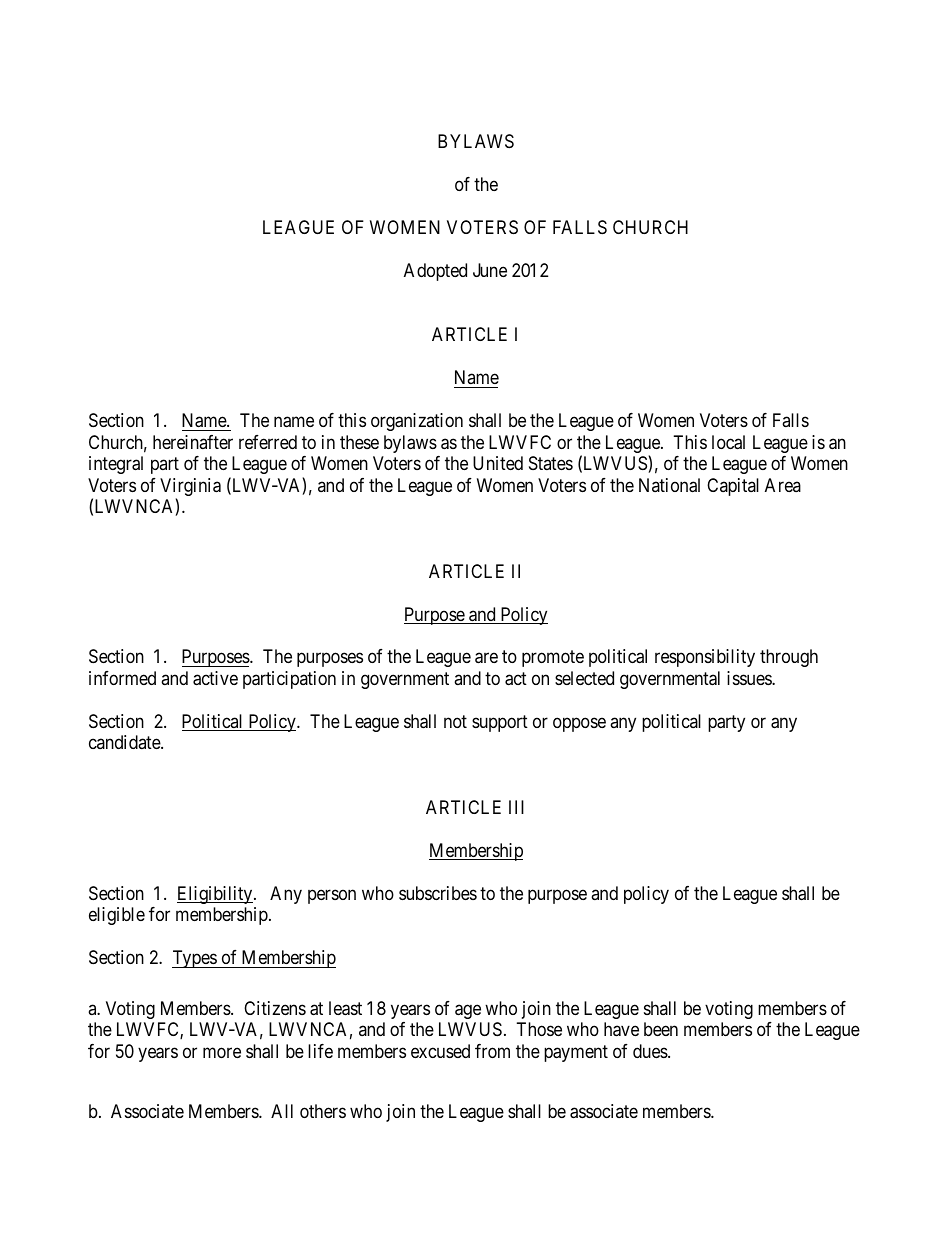 The width and height of the screenshot is (952, 1233). Describe the element at coordinates (579, 724) in the screenshot. I see `oppose` at that location.
